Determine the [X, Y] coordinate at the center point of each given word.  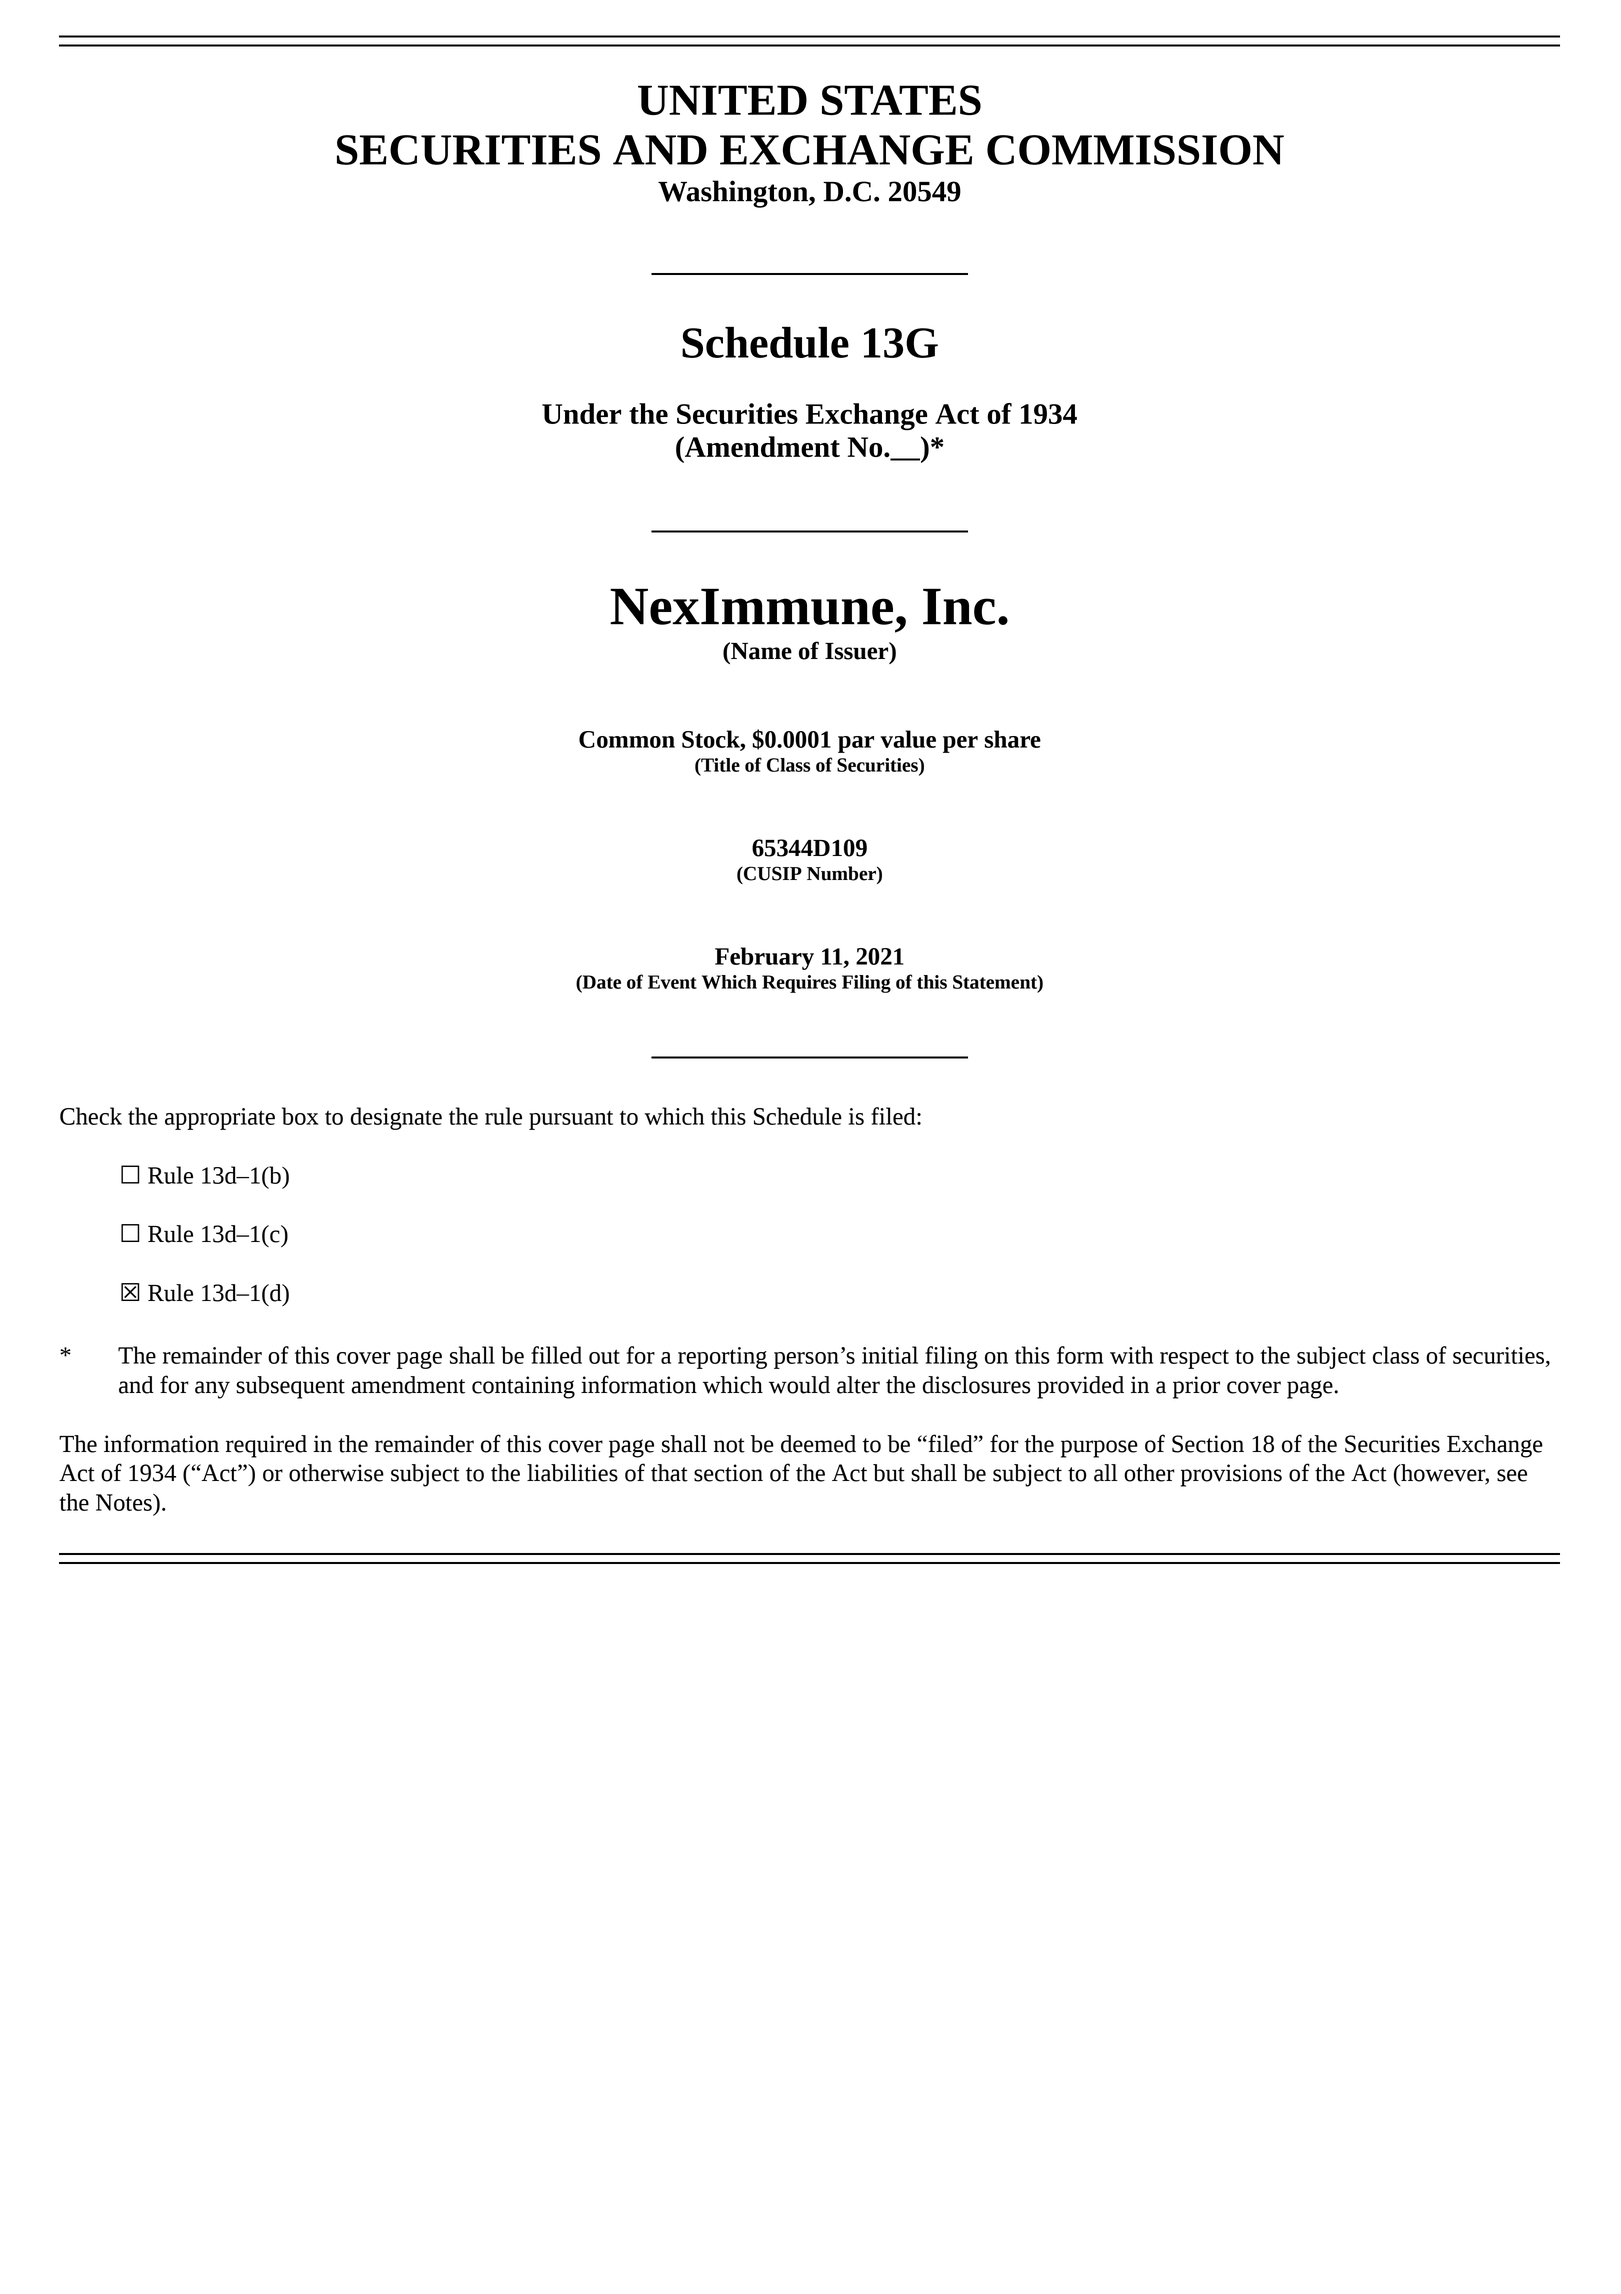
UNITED [722, 100]
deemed [818, 1444]
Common [627, 739]
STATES [901, 100]
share [1013, 739]
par [856, 744]
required [266, 1446]
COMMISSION [1135, 150]
